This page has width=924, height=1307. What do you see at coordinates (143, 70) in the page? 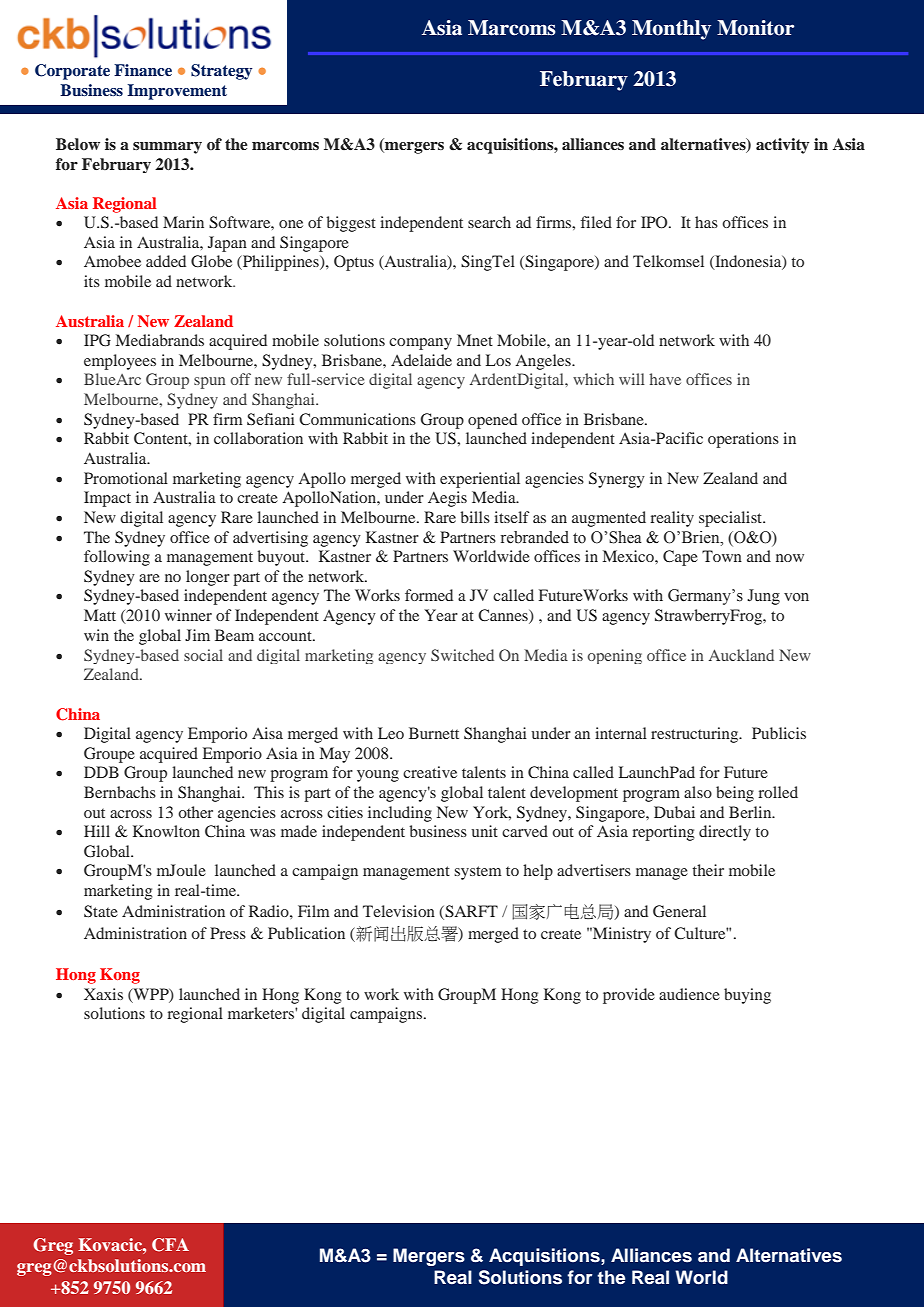
I see `Finance` at bounding box center [143, 70].
